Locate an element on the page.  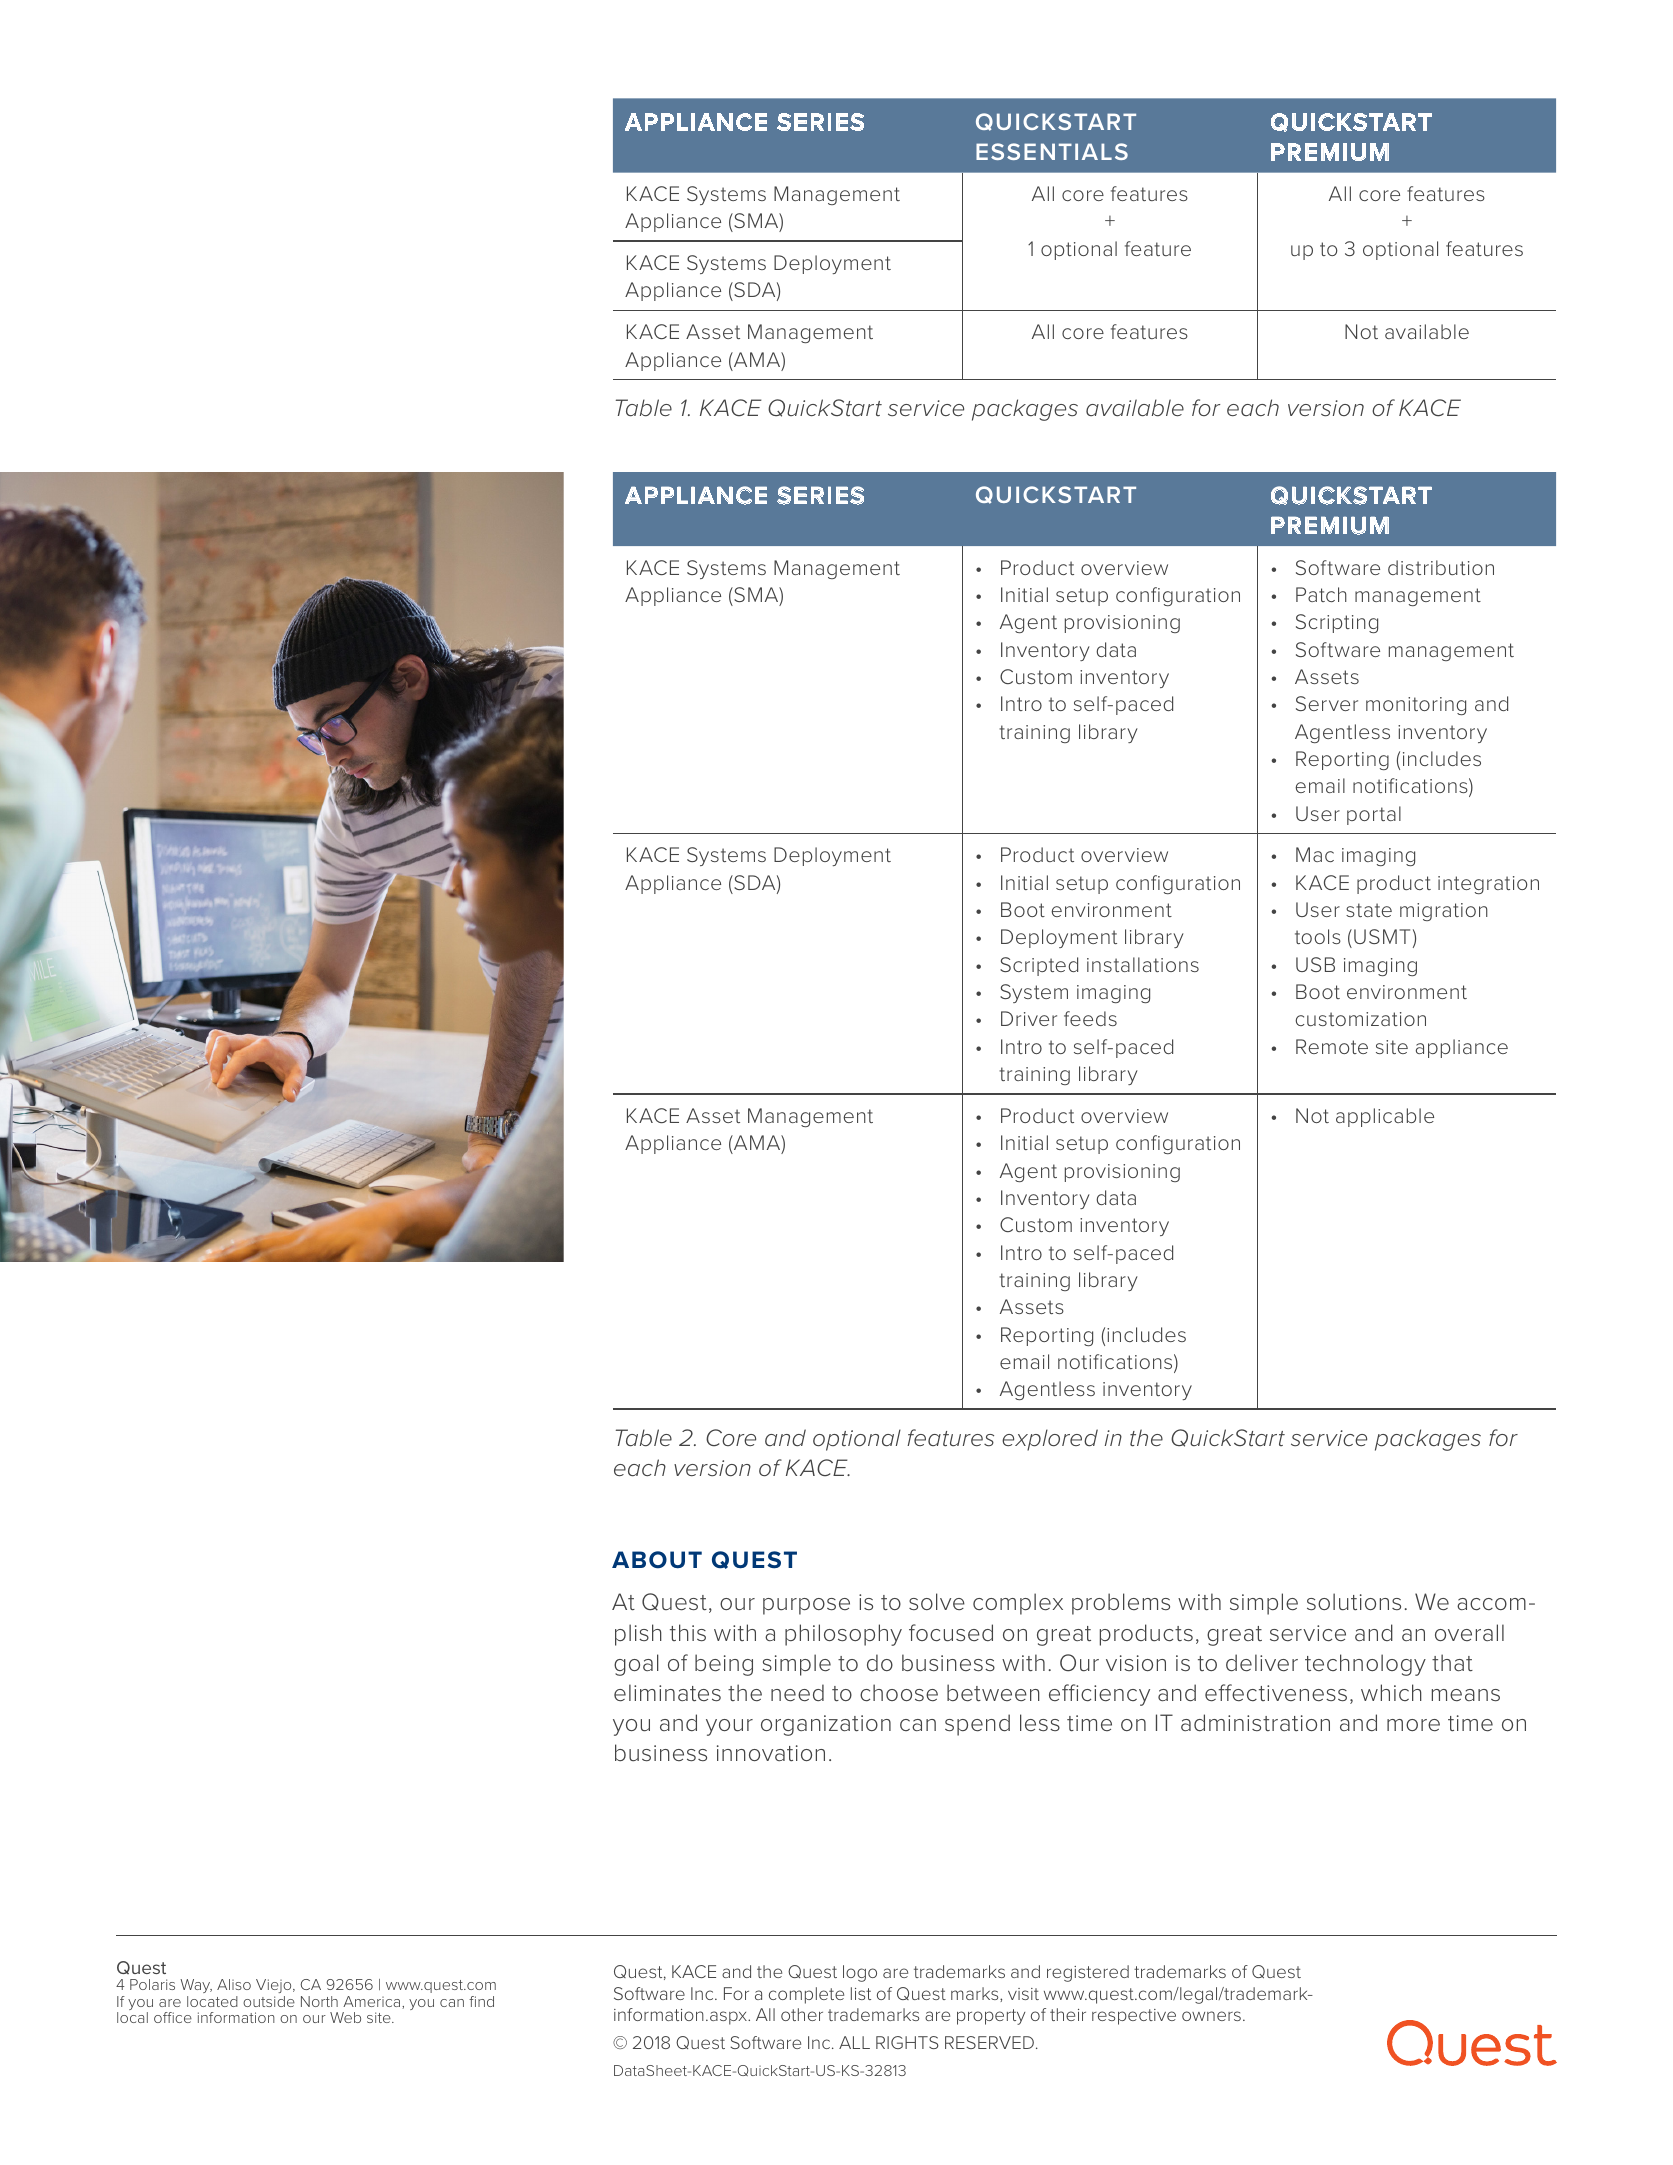
Scripted is located at coordinates (1039, 966).
